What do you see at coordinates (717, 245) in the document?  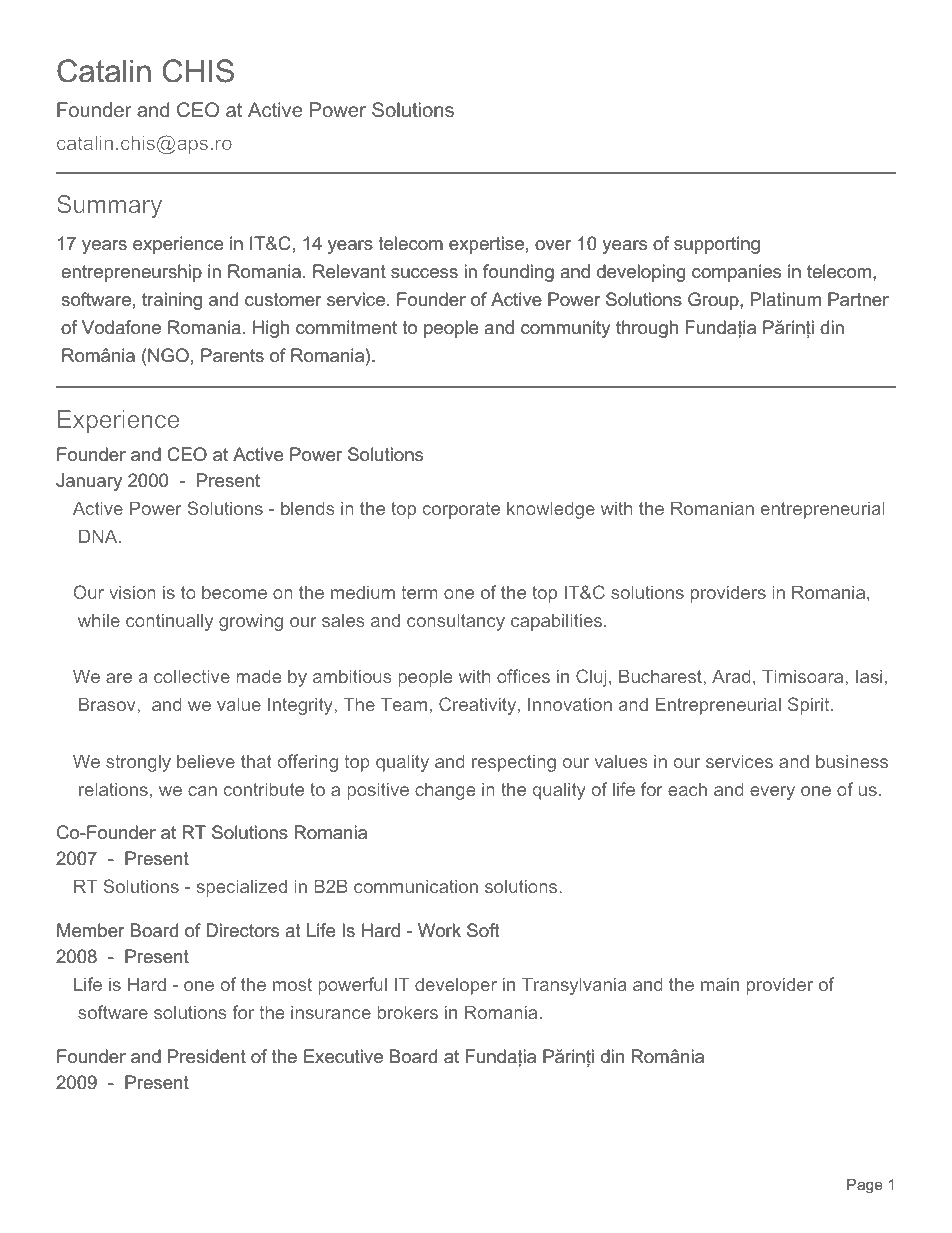 I see `supporting` at bounding box center [717, 245].
